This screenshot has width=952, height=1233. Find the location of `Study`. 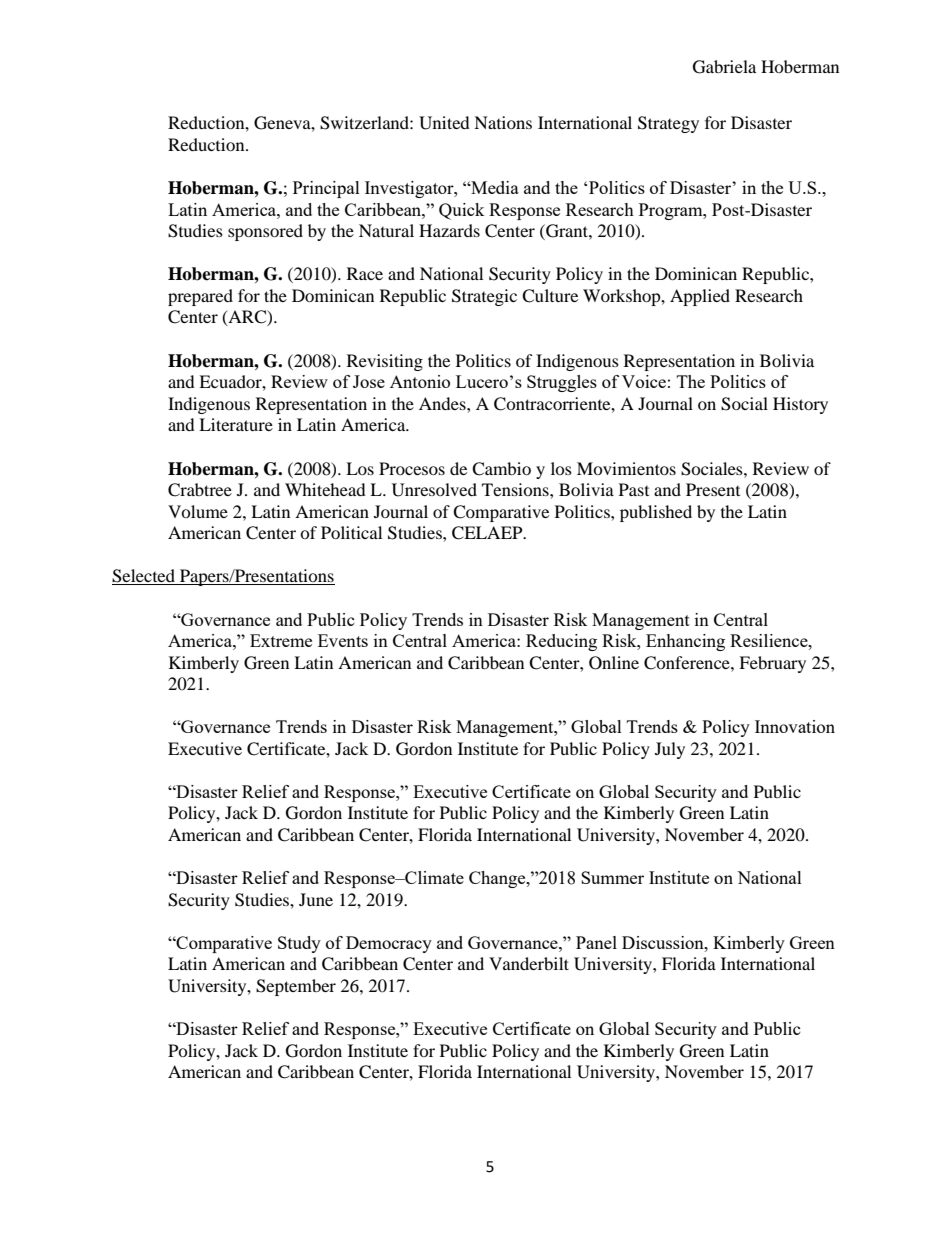

Study is located at coordinates (299, 944).
